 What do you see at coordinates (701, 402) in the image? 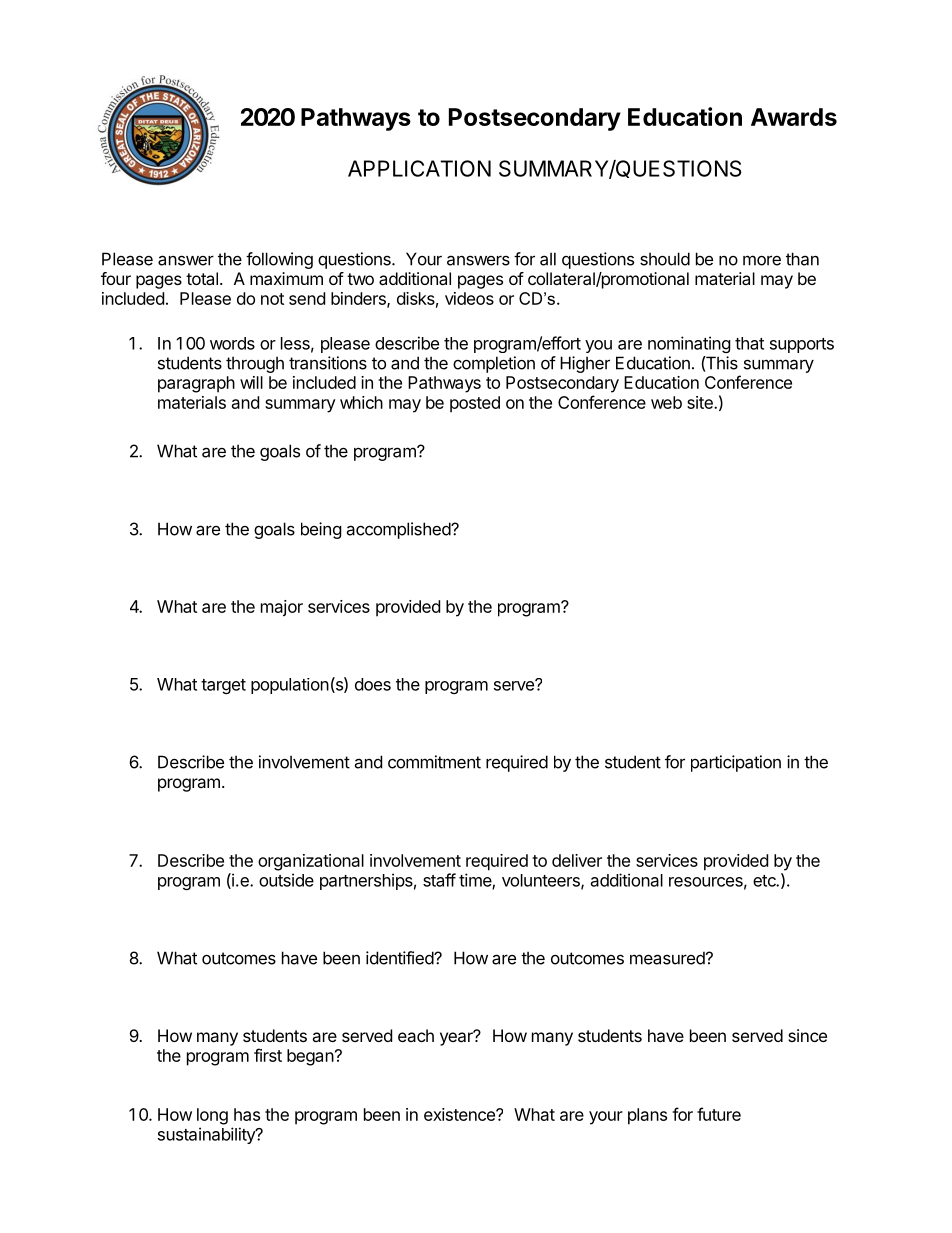
I see `site` at bounding box center [701, 402].
